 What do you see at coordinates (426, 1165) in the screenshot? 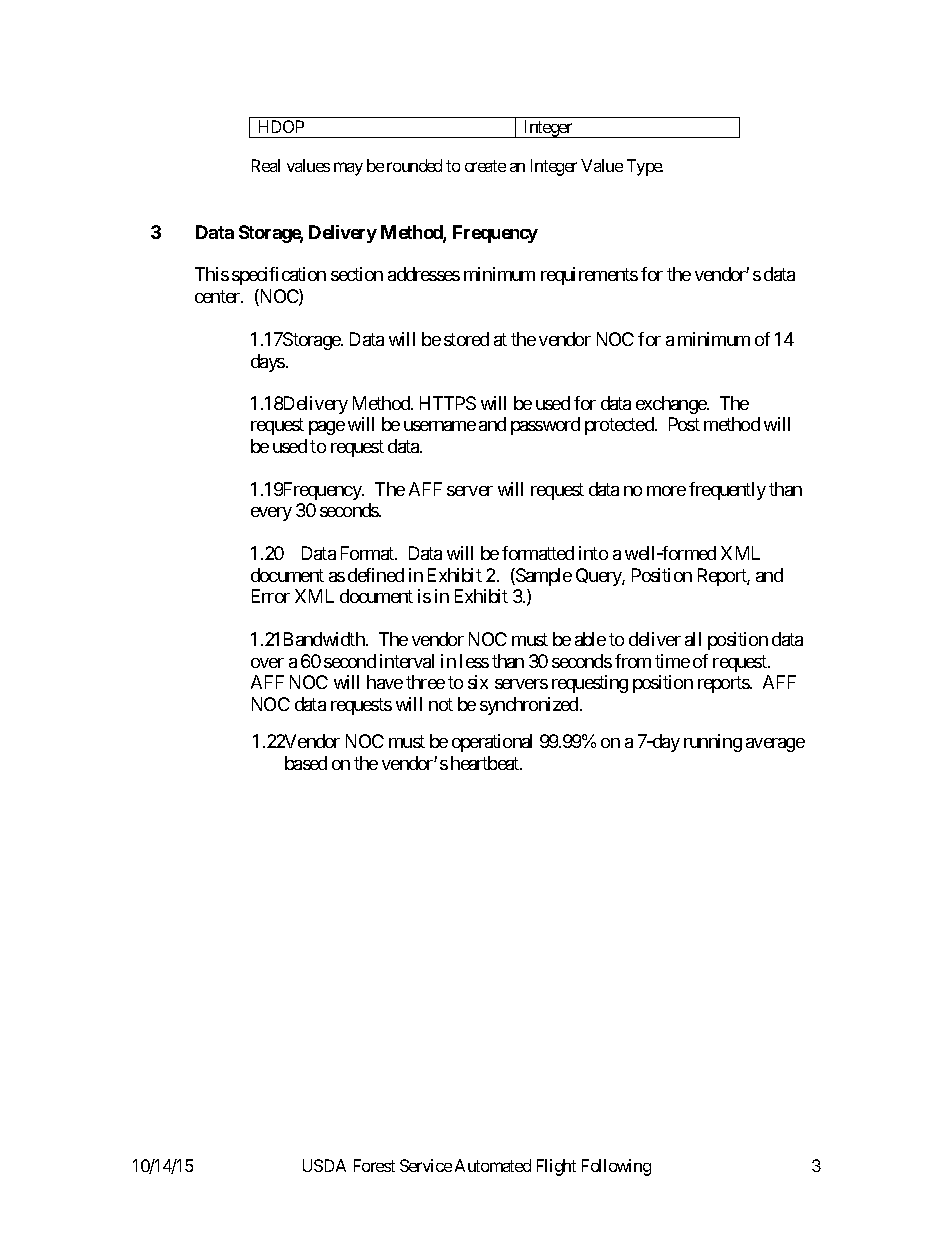
I see `Service` at bounding box center [426, 1165].
